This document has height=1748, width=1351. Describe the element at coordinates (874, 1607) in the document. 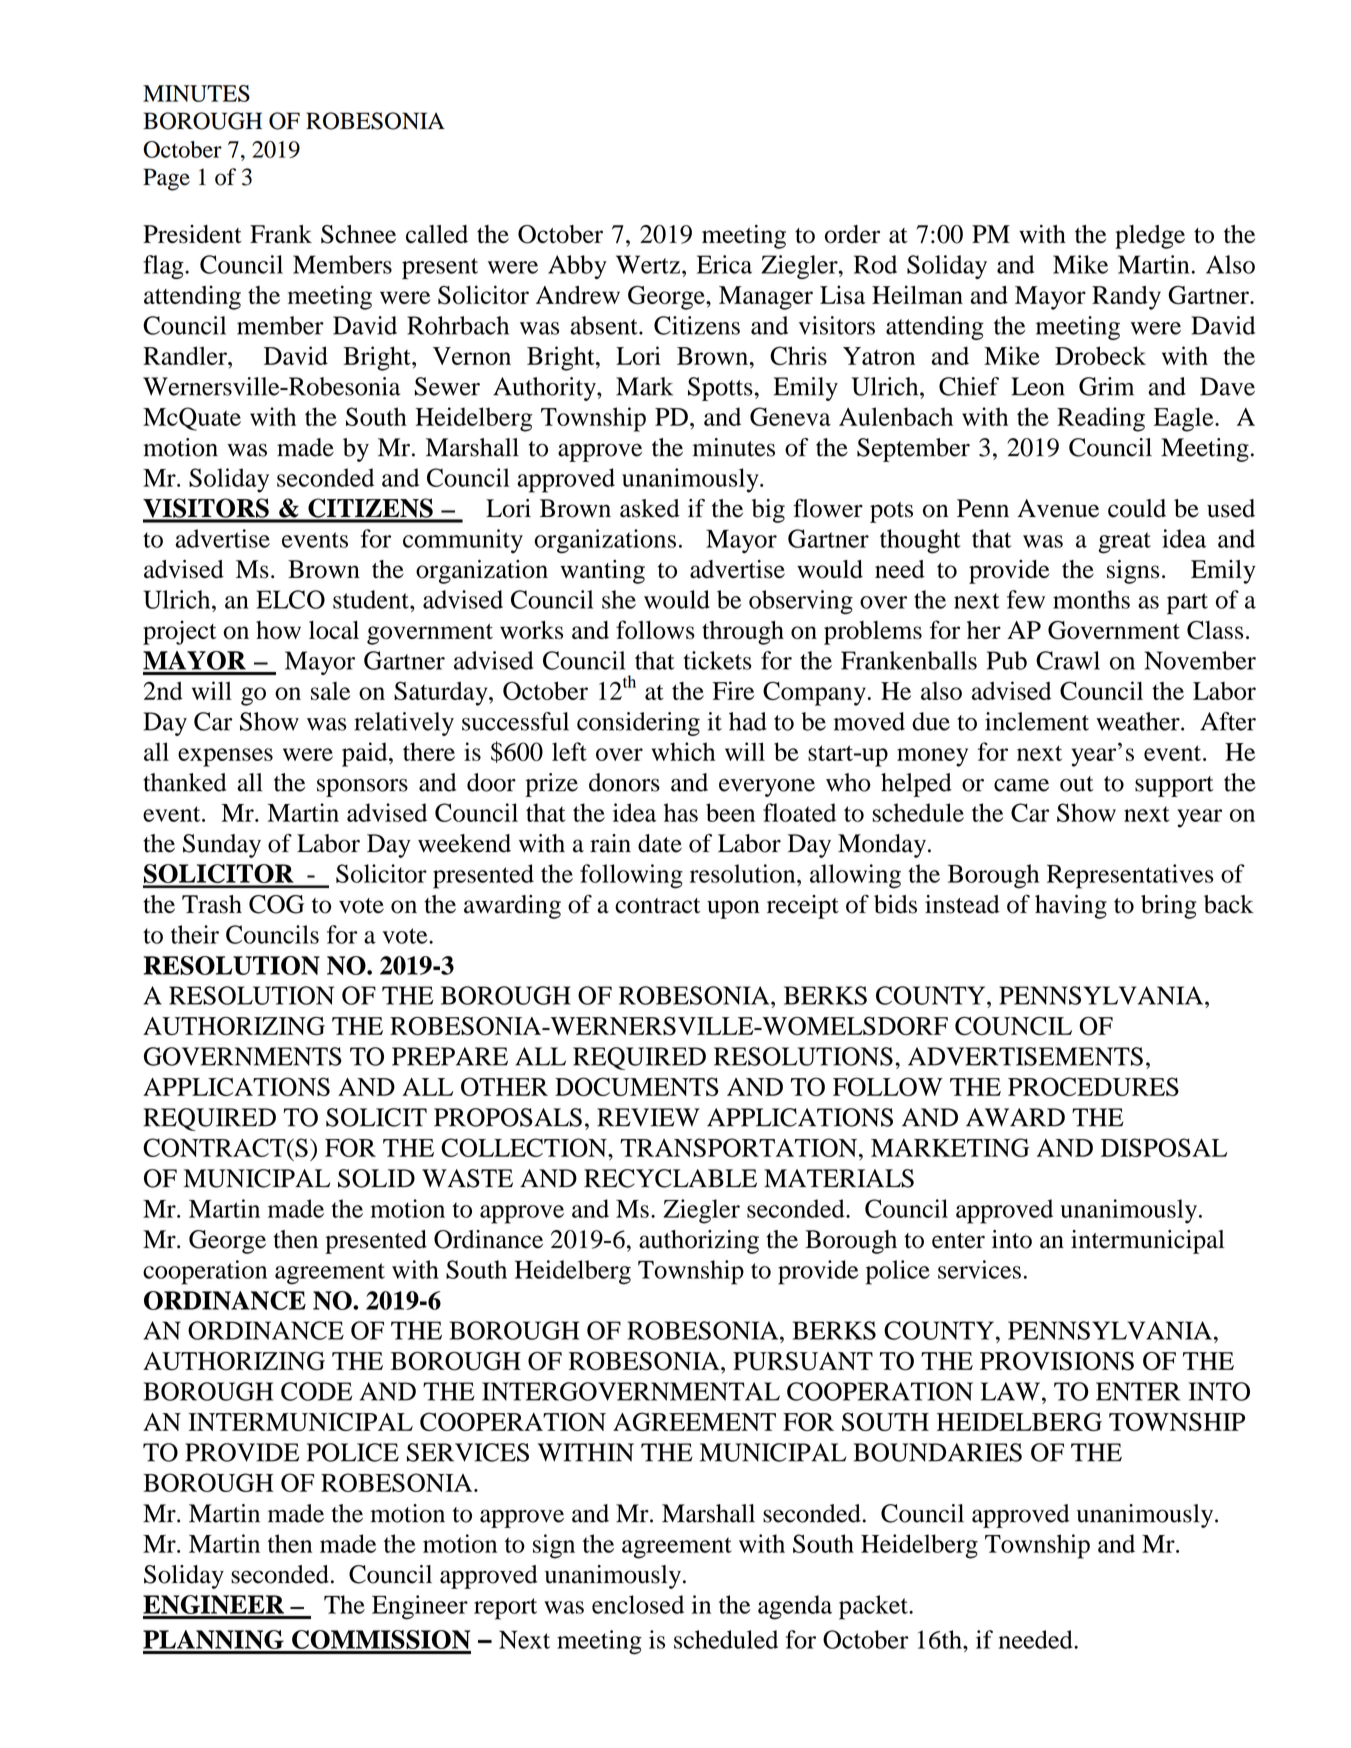

I see `packet` at that location.
